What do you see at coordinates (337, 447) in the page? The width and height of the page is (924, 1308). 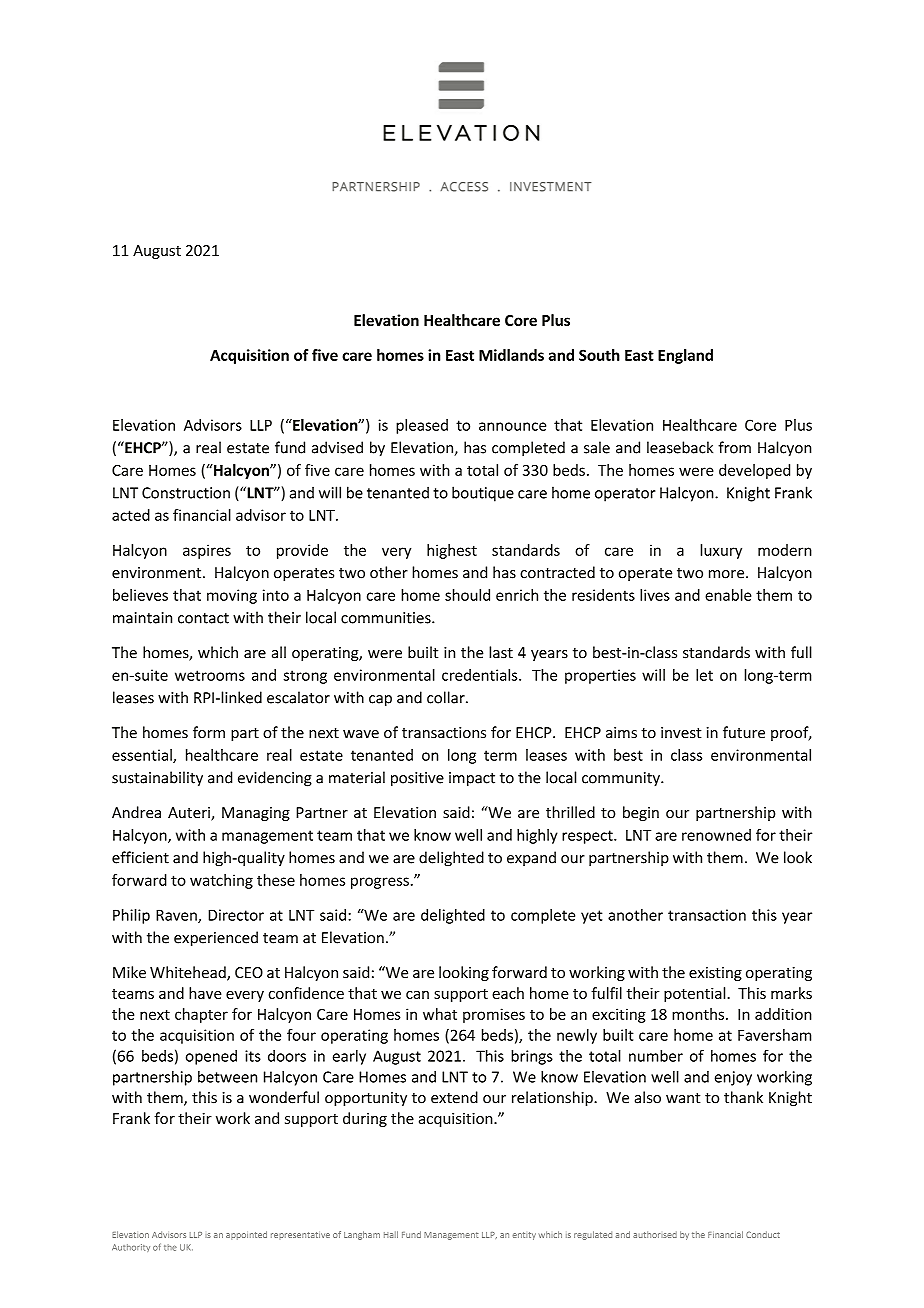 I see `advised` at bounding box center [337, 447].
